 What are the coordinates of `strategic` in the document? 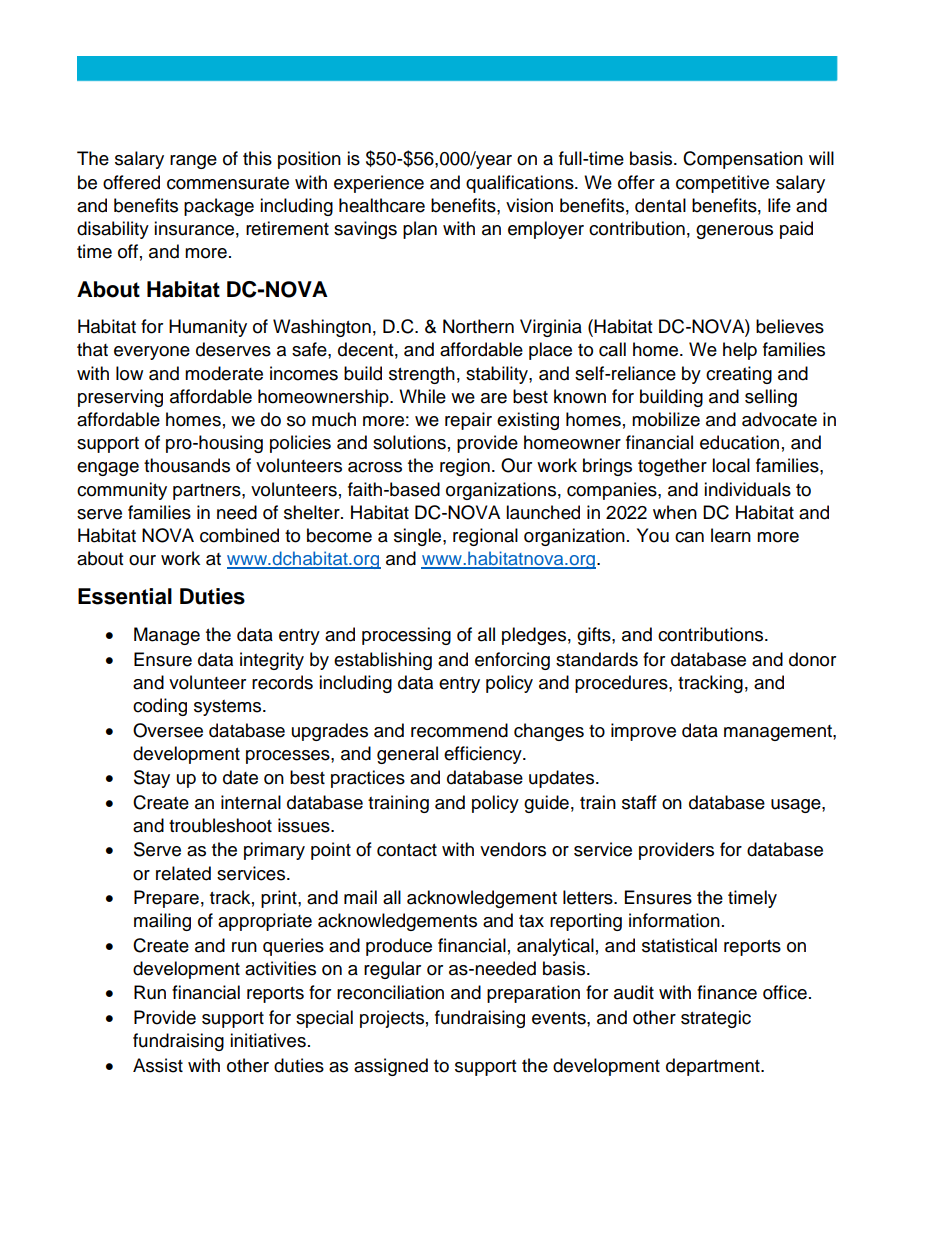 It's located at (716, 1019).
